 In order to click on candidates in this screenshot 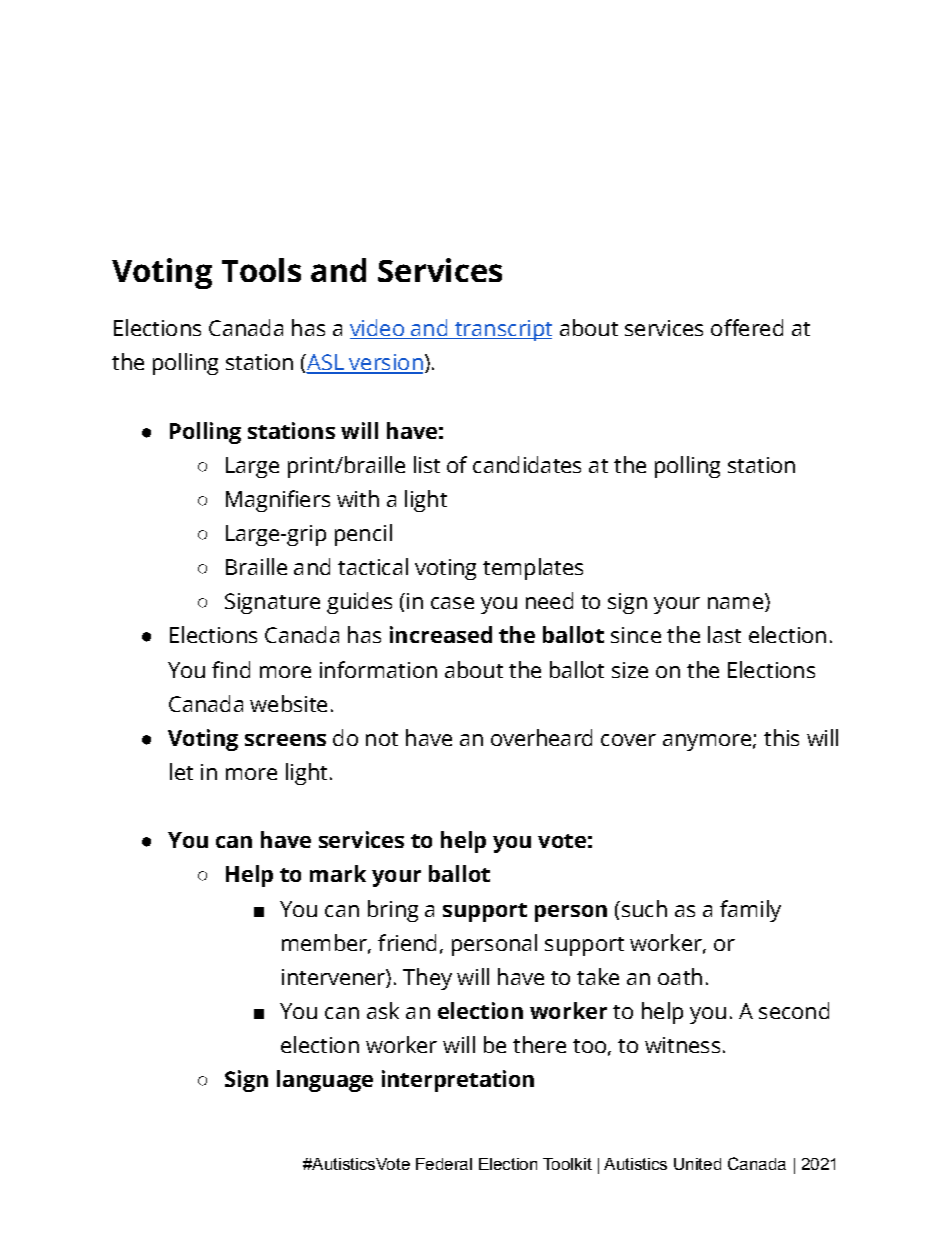, I will do `click(527, 464)`.
